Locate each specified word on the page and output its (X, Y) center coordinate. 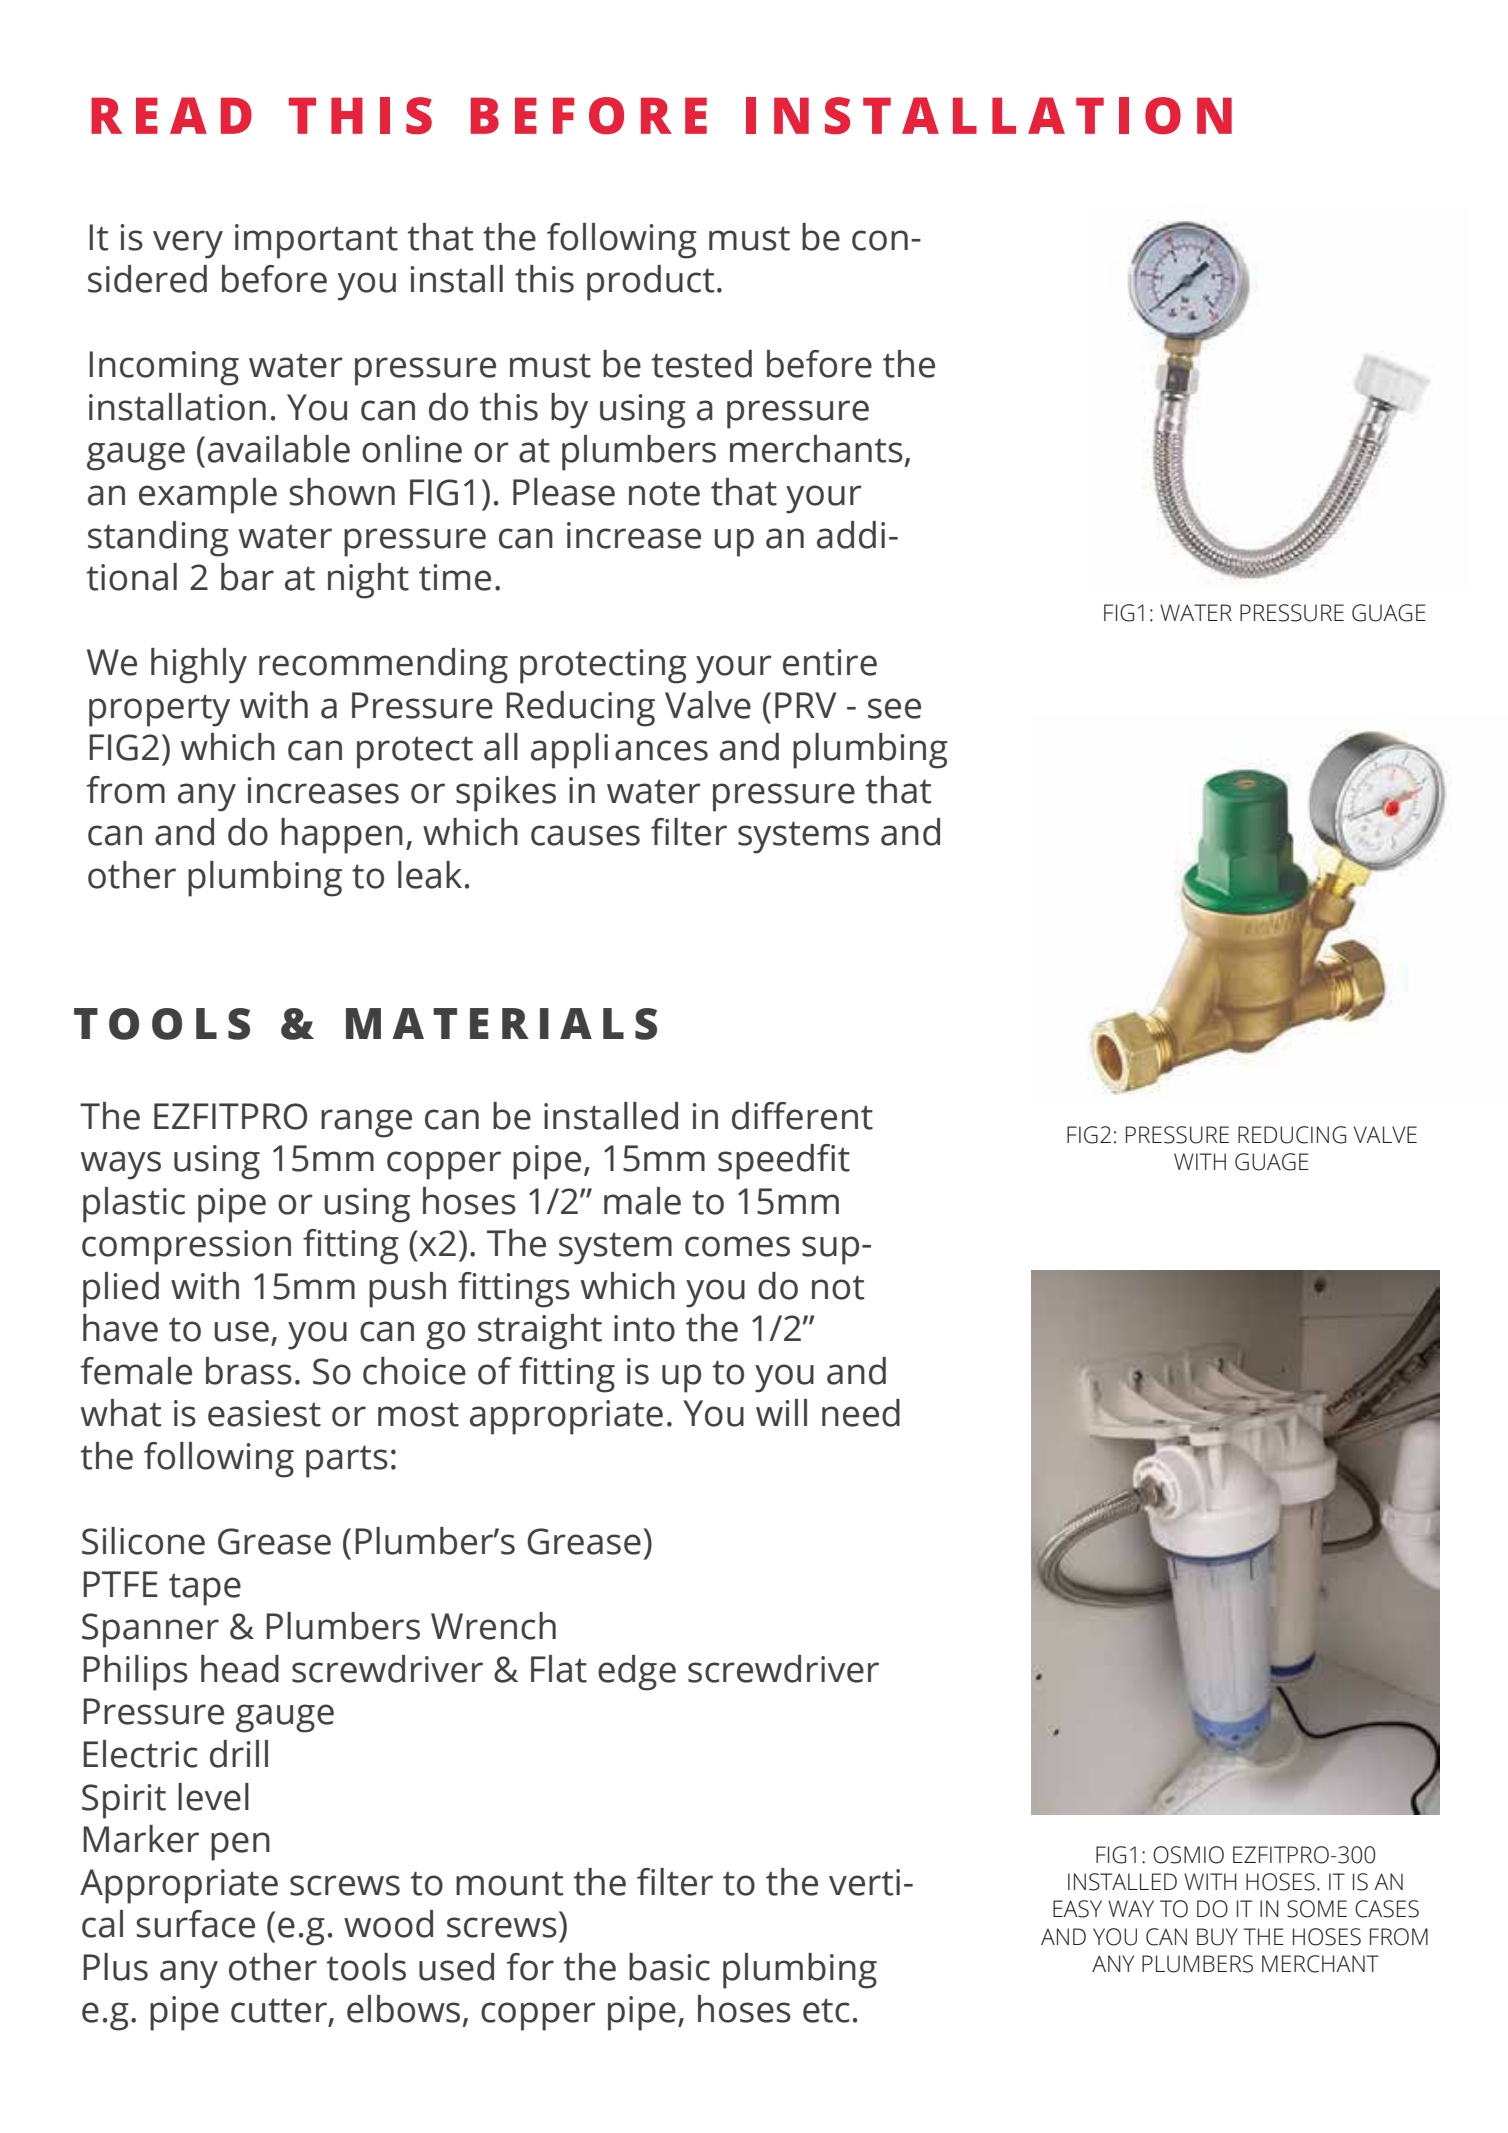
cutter (279, 2010)
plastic (134, 1205)
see (894, 708)
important (316, 241)
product (650, 283)
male (642, 1201)
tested (702, 364)
